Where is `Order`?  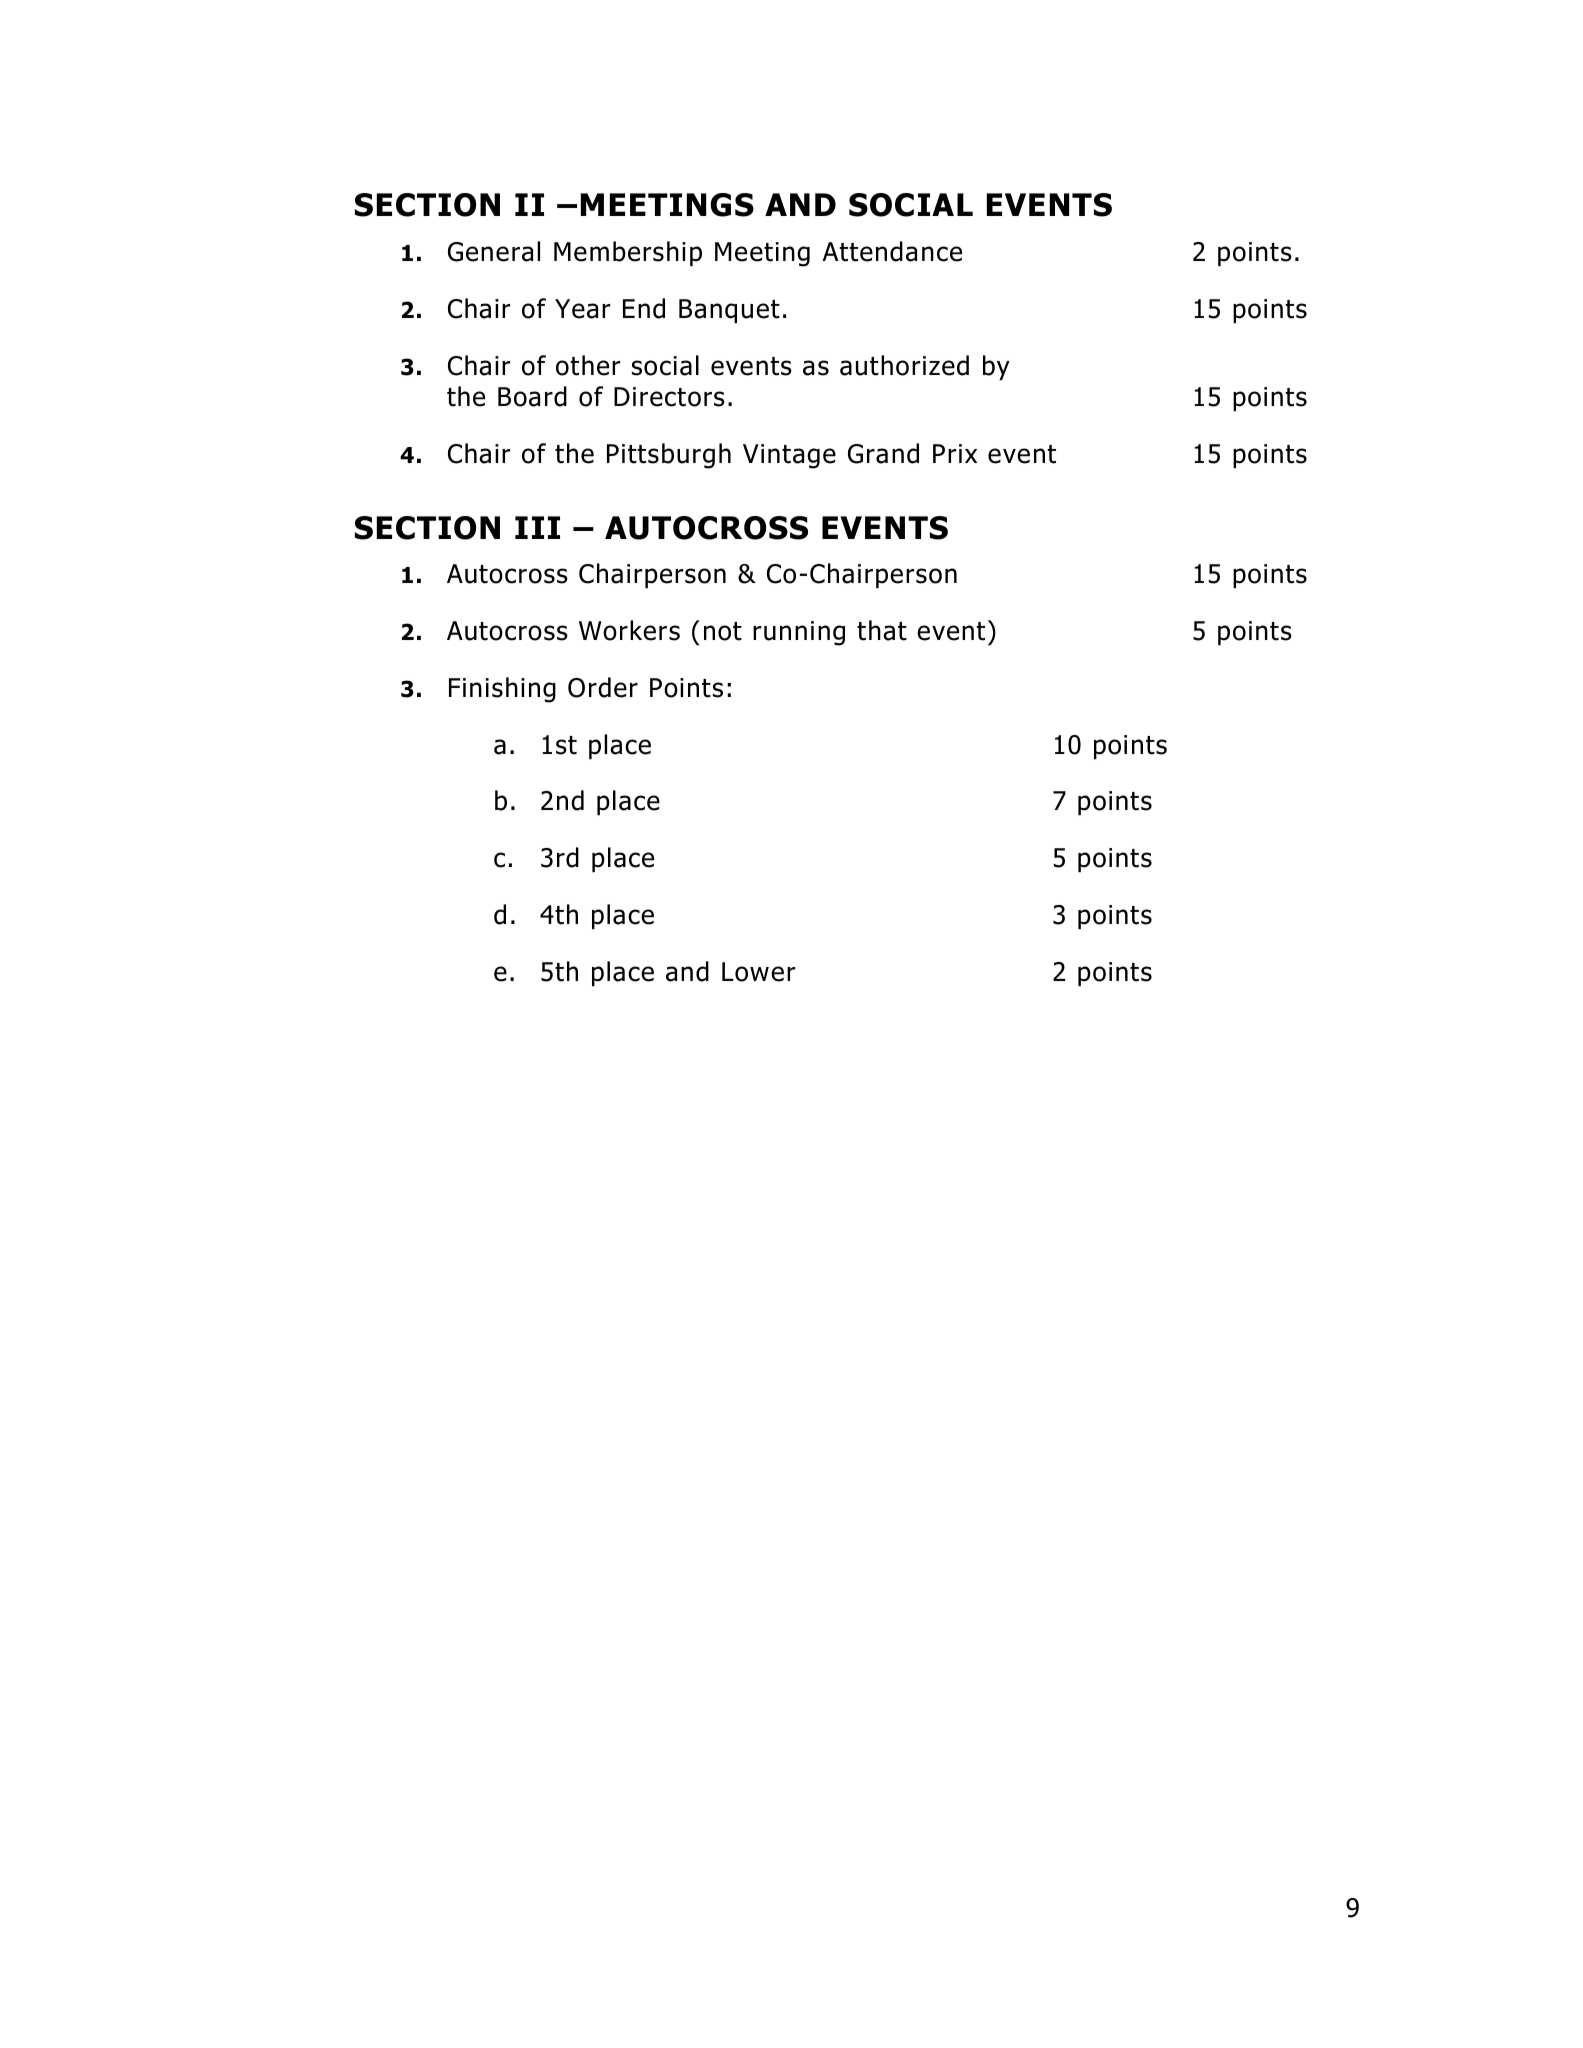 Order is located at coordinates (603, 687).
